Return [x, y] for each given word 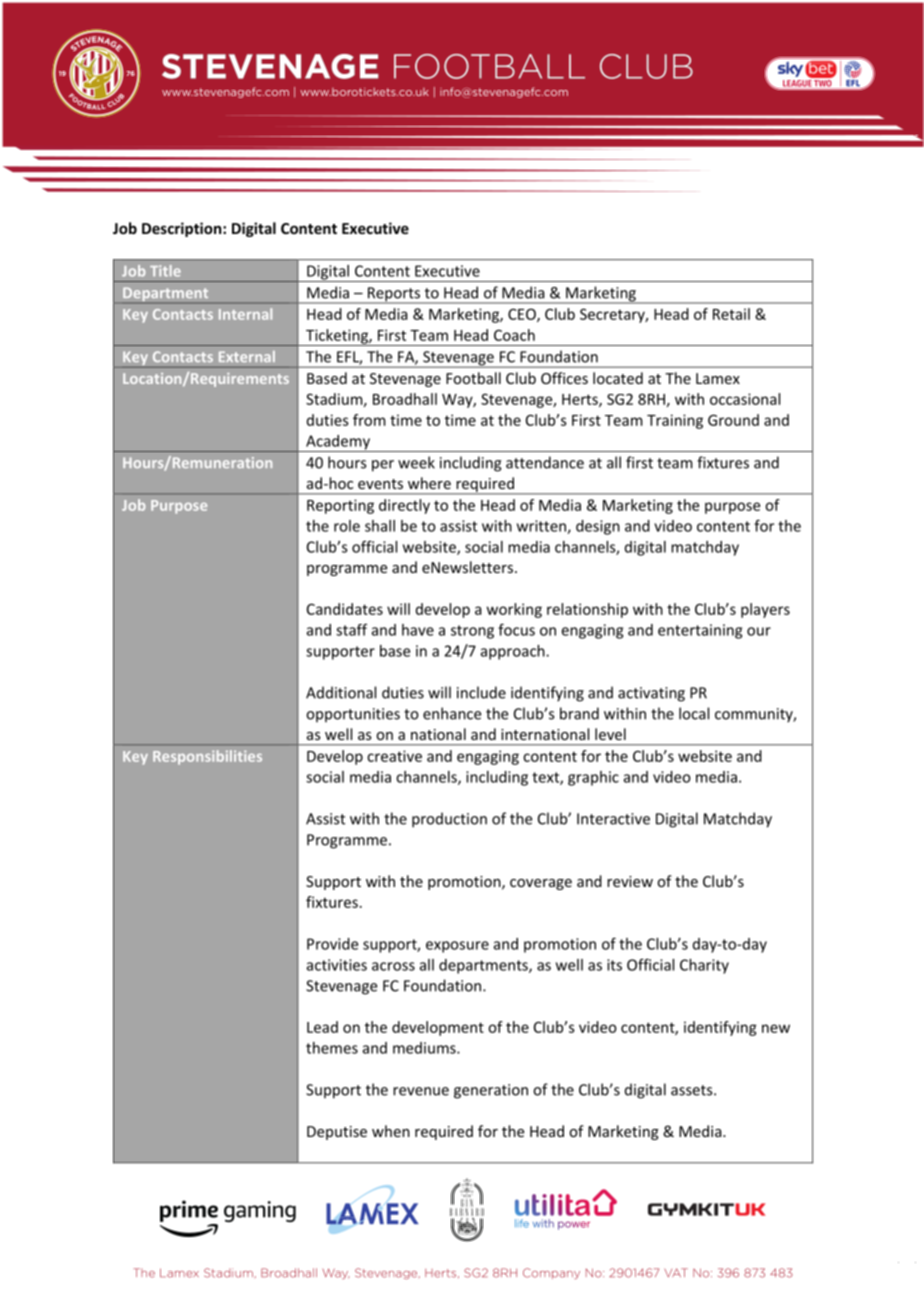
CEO [523, 315]
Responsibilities [207, 757]
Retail [731, 314]
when [391, 1131]
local [694, 713]
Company [551, 1273]
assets [693, 1090]
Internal [245, 314]
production [449, 820]
